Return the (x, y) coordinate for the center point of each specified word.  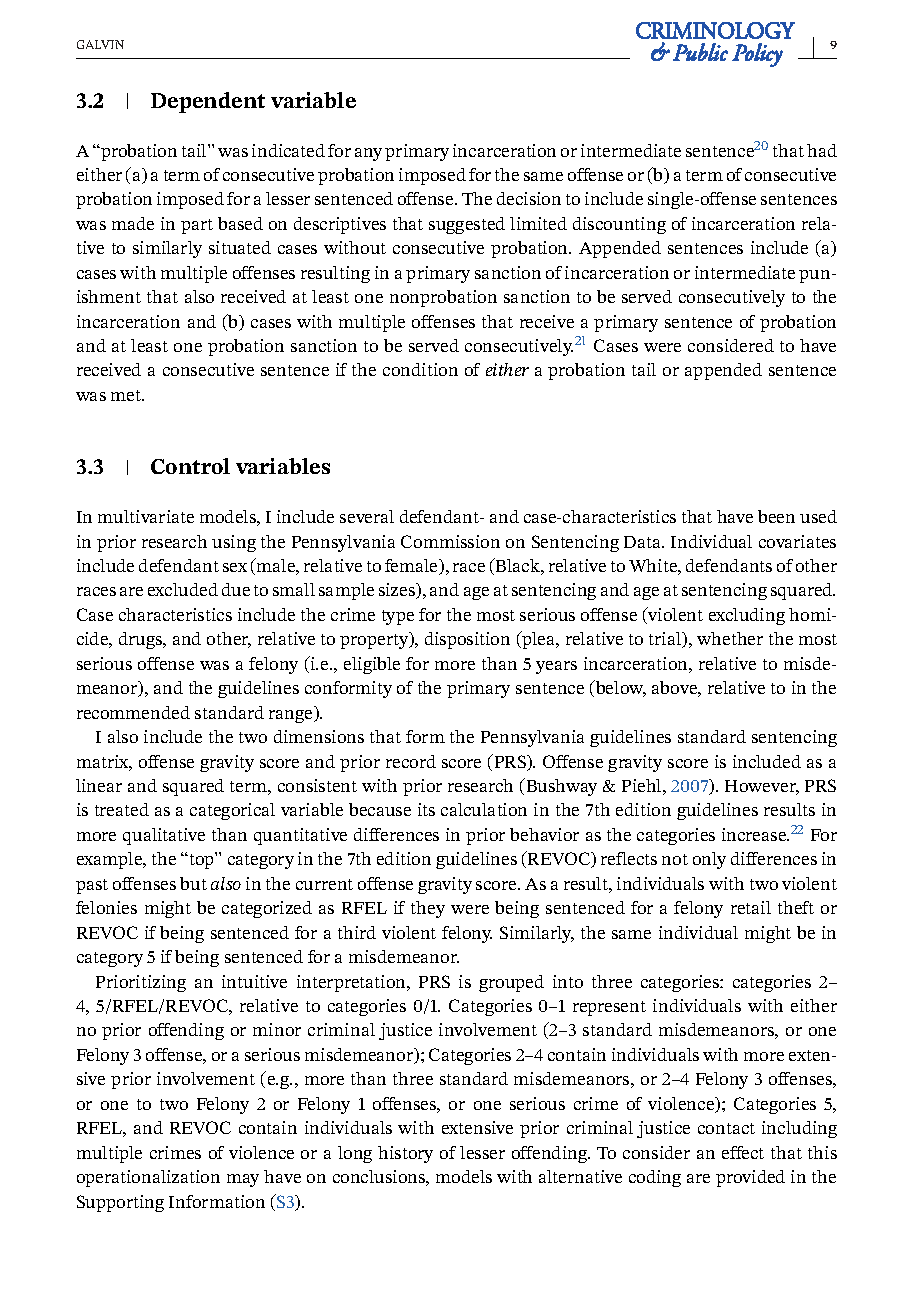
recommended (133, 712)
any (368, 154)
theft (796, 907)
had (822, 150)
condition (420, 369)
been (776, 516)
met (127, 395)
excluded (183, 589)
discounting (619, 225)
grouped (511, 983)
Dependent (208, 102)
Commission (450, 541)
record (411, 761)
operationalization (148, 1178)
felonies (106, 907)
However (762, 787)
